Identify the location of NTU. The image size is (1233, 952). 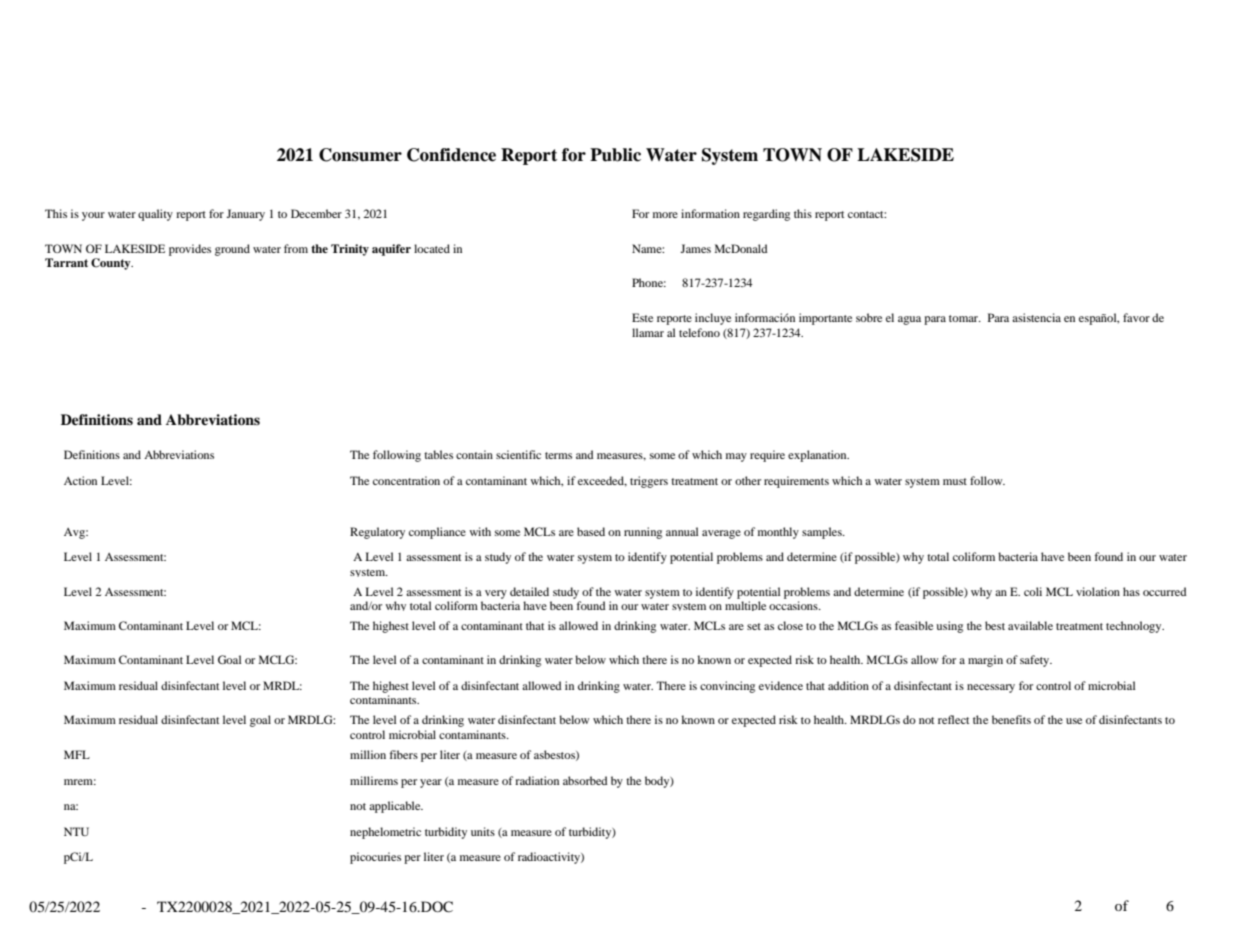
(76, 831).
